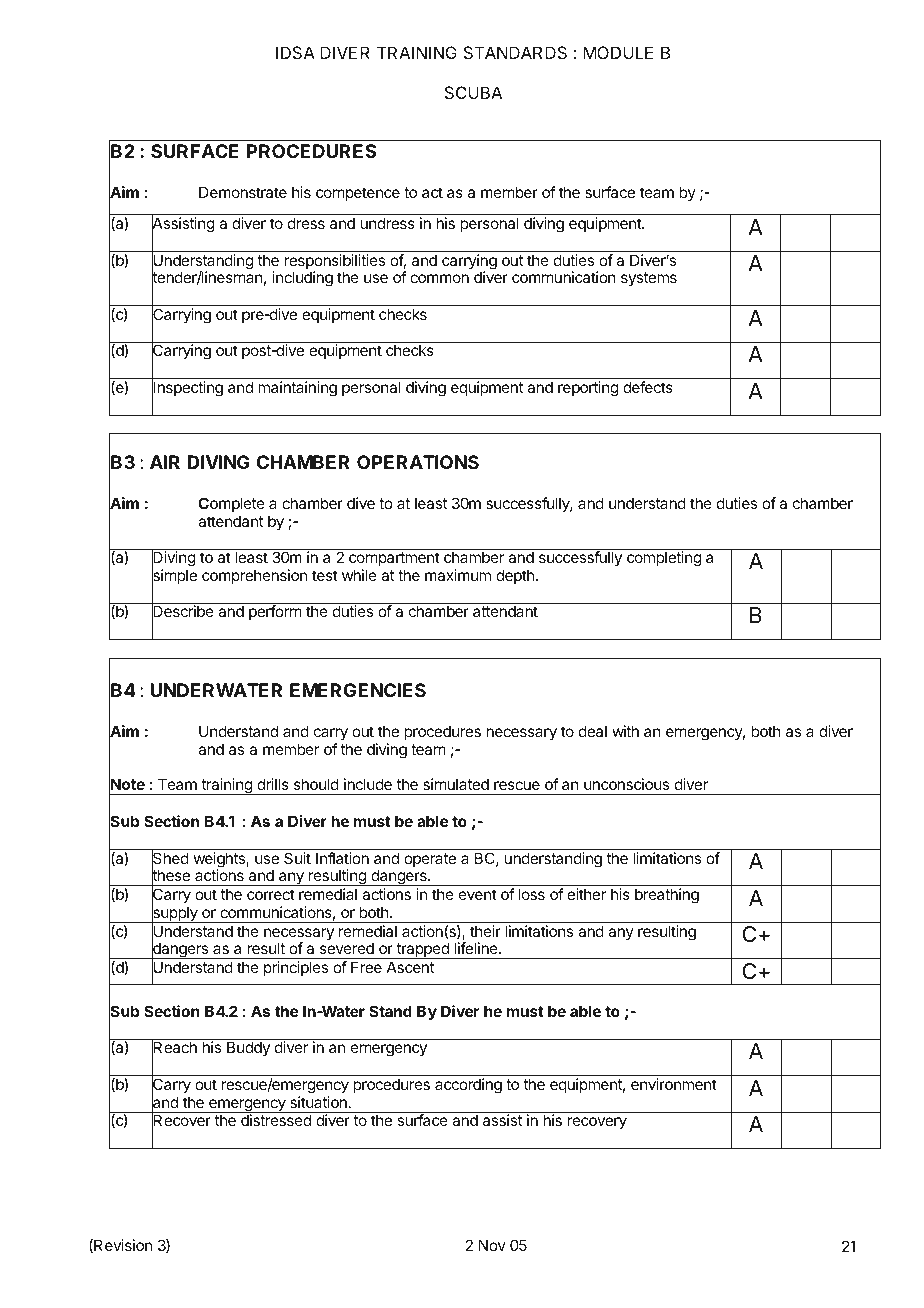  Describe the element at coordinates (418, 462) in the screenshot. I see `OPERATIONS` at that location.
